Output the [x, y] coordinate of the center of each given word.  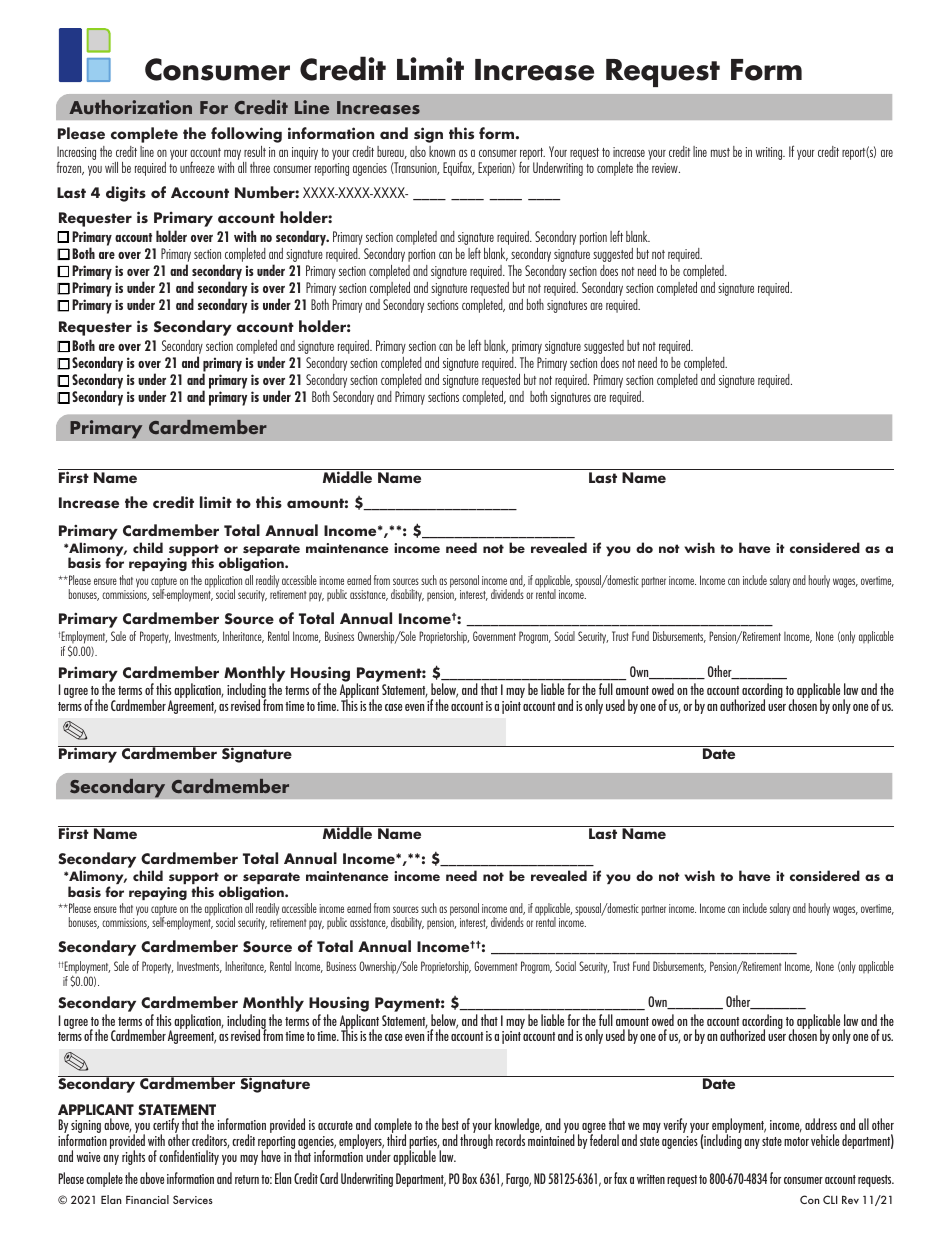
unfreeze [197, 167]
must [720, 152]
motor [796, 1141]
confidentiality [189, 1157]
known [442, 151]
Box [469, 1178]
